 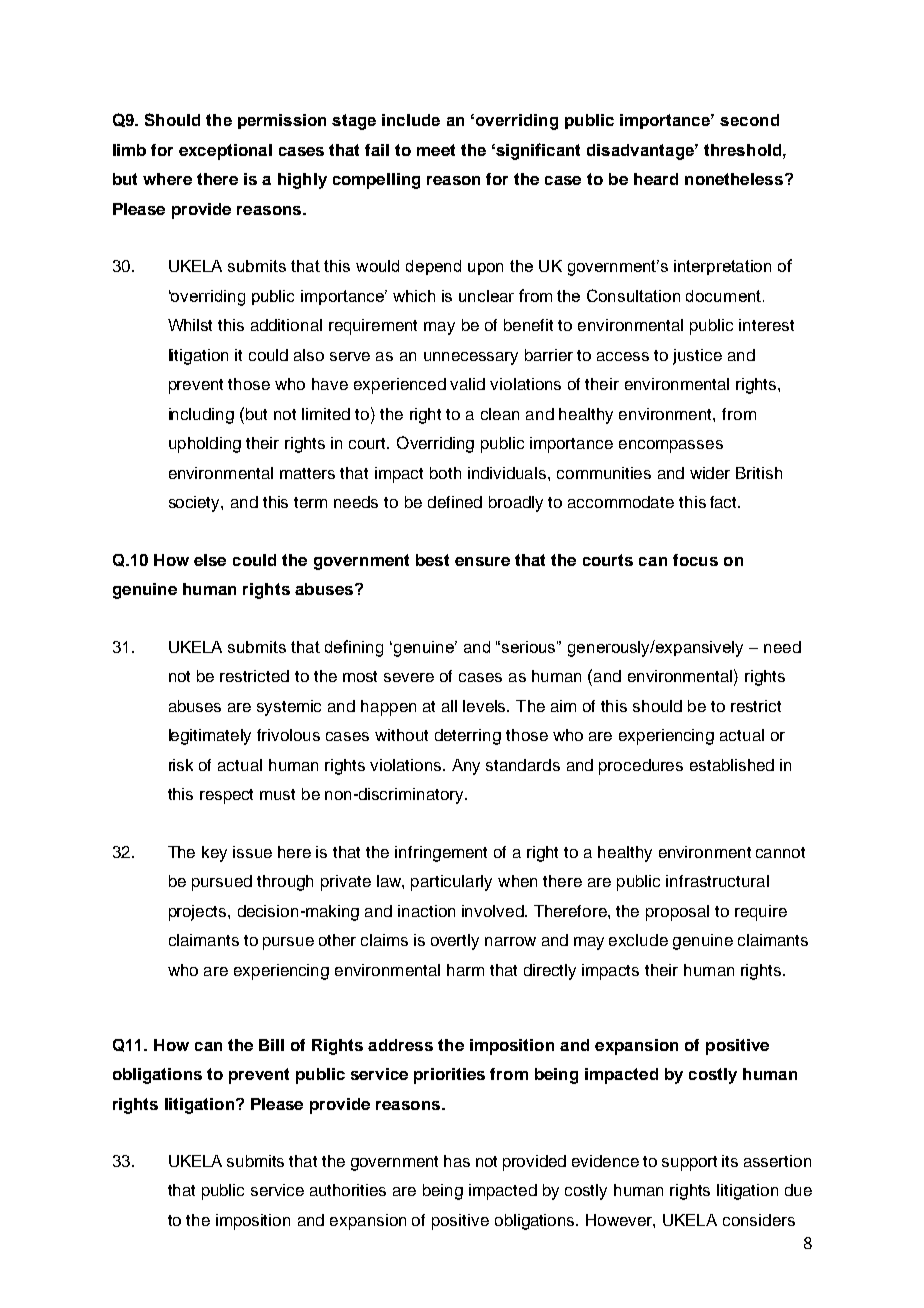 What do you see at coordinates (225, 152) in the page?
I see `exceptional` at bounding box center [225, 152].
